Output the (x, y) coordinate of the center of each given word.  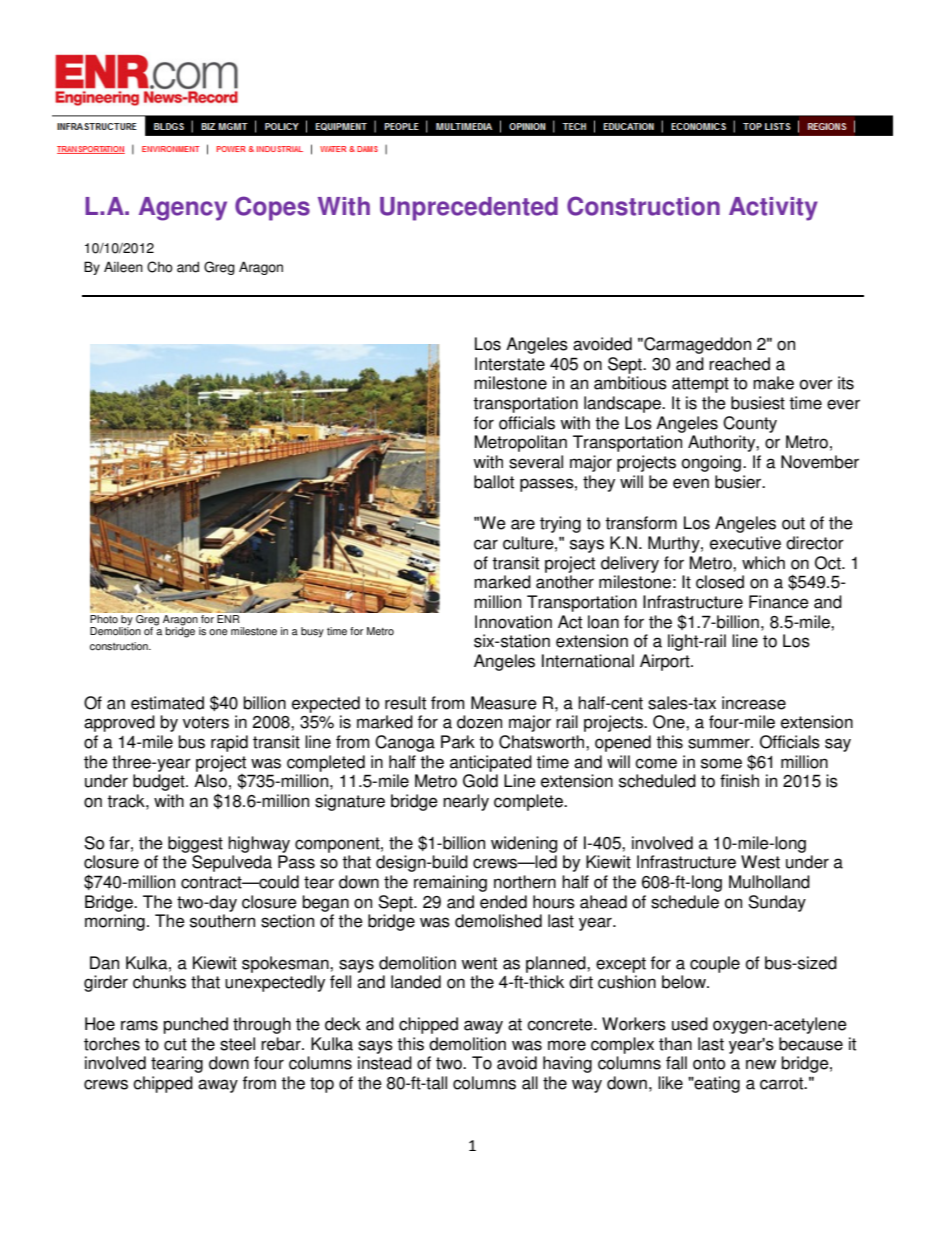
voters (206, 722)
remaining (450, 883)
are (523, 524)
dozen (479, 722)
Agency (183, 209)
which (763, 563)
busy (312, 632)
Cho (160, 267)
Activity (773, 209)
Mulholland (769, 882)
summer (720, 743)
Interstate (510, 364)
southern (222, 921)
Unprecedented (469, 209)
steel (237, 1044)
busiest (758, 403)
